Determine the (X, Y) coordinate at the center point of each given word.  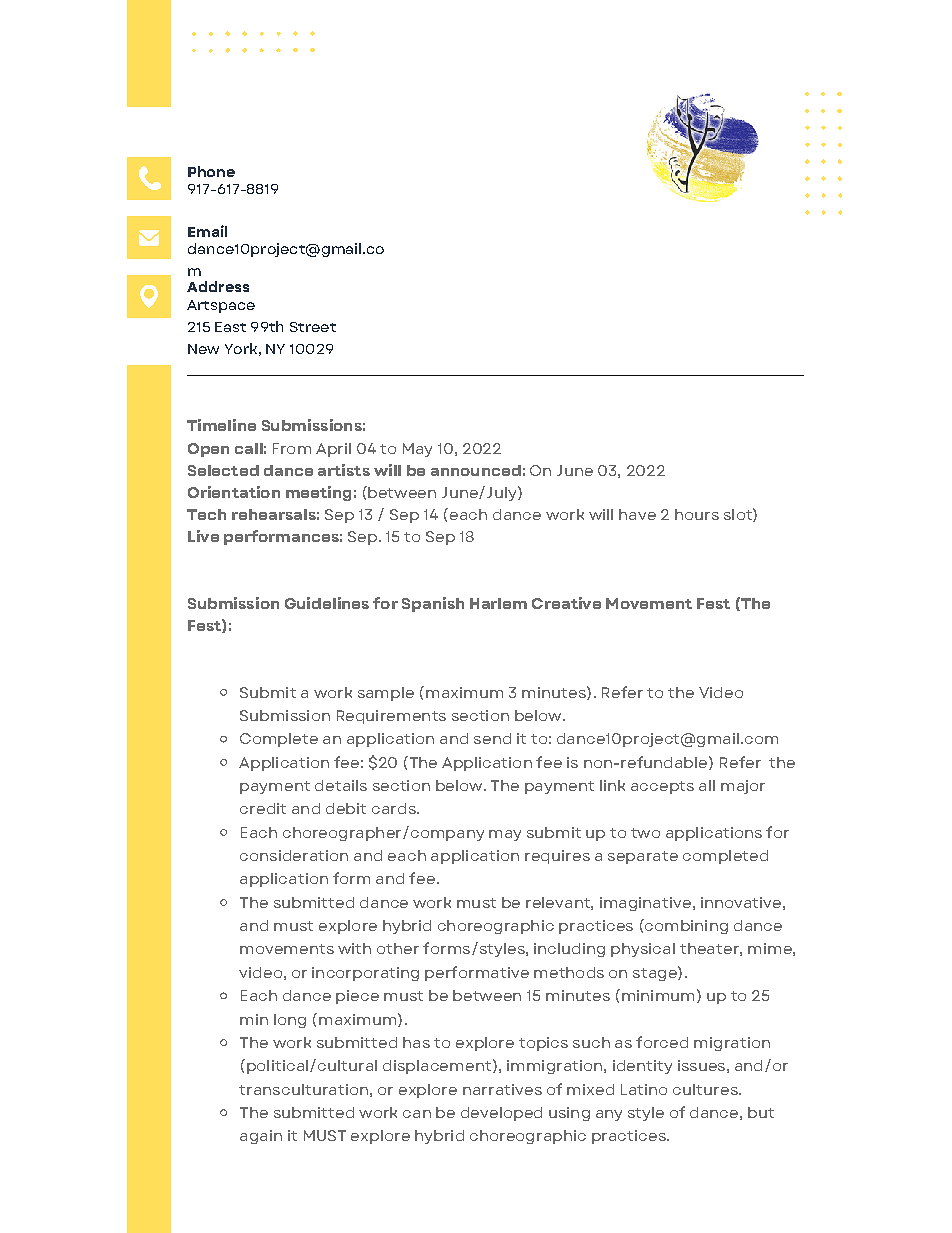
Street (313, 327)
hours (697, 514)
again (261, 1137)
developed (501, 1114)
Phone (211, 171)
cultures (706, 1089)
